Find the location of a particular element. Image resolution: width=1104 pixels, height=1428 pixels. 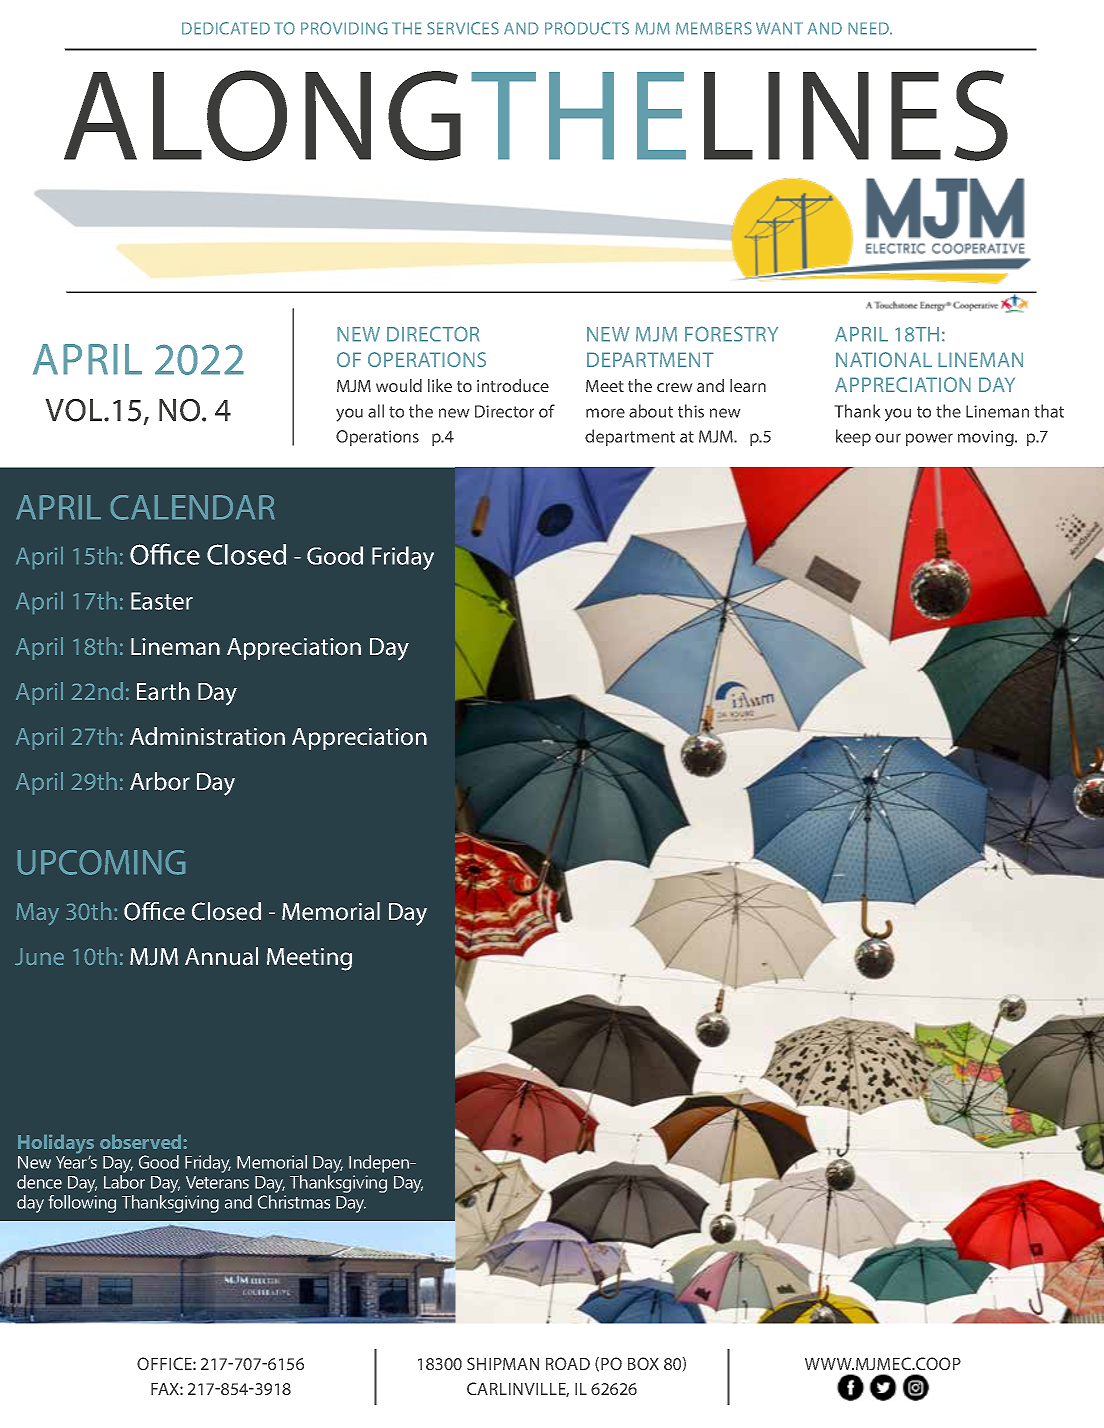

our is located at coordinates (888, 438).
